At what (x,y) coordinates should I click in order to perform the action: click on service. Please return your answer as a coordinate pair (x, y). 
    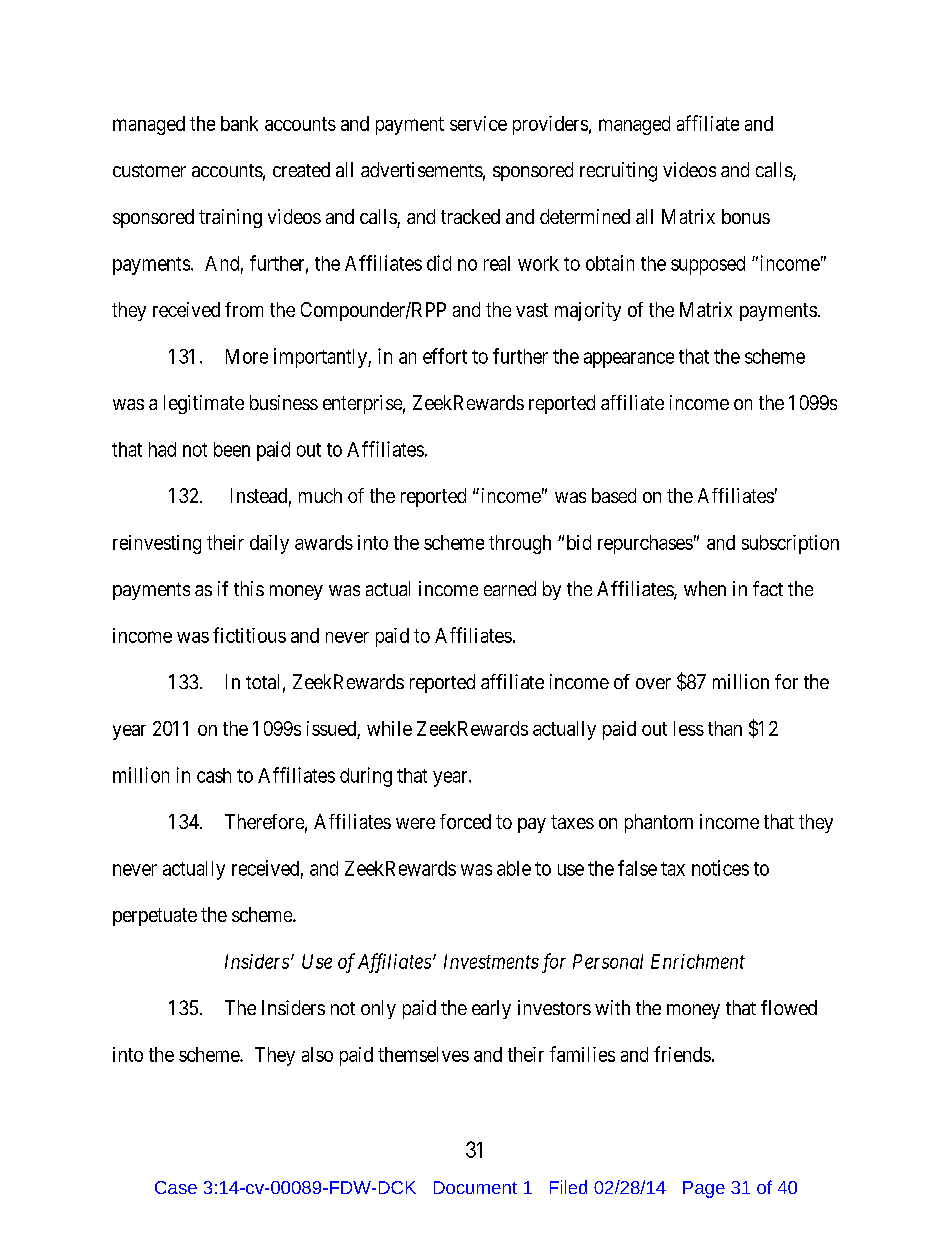
    Looking at the image, I should click on (478, 123).
